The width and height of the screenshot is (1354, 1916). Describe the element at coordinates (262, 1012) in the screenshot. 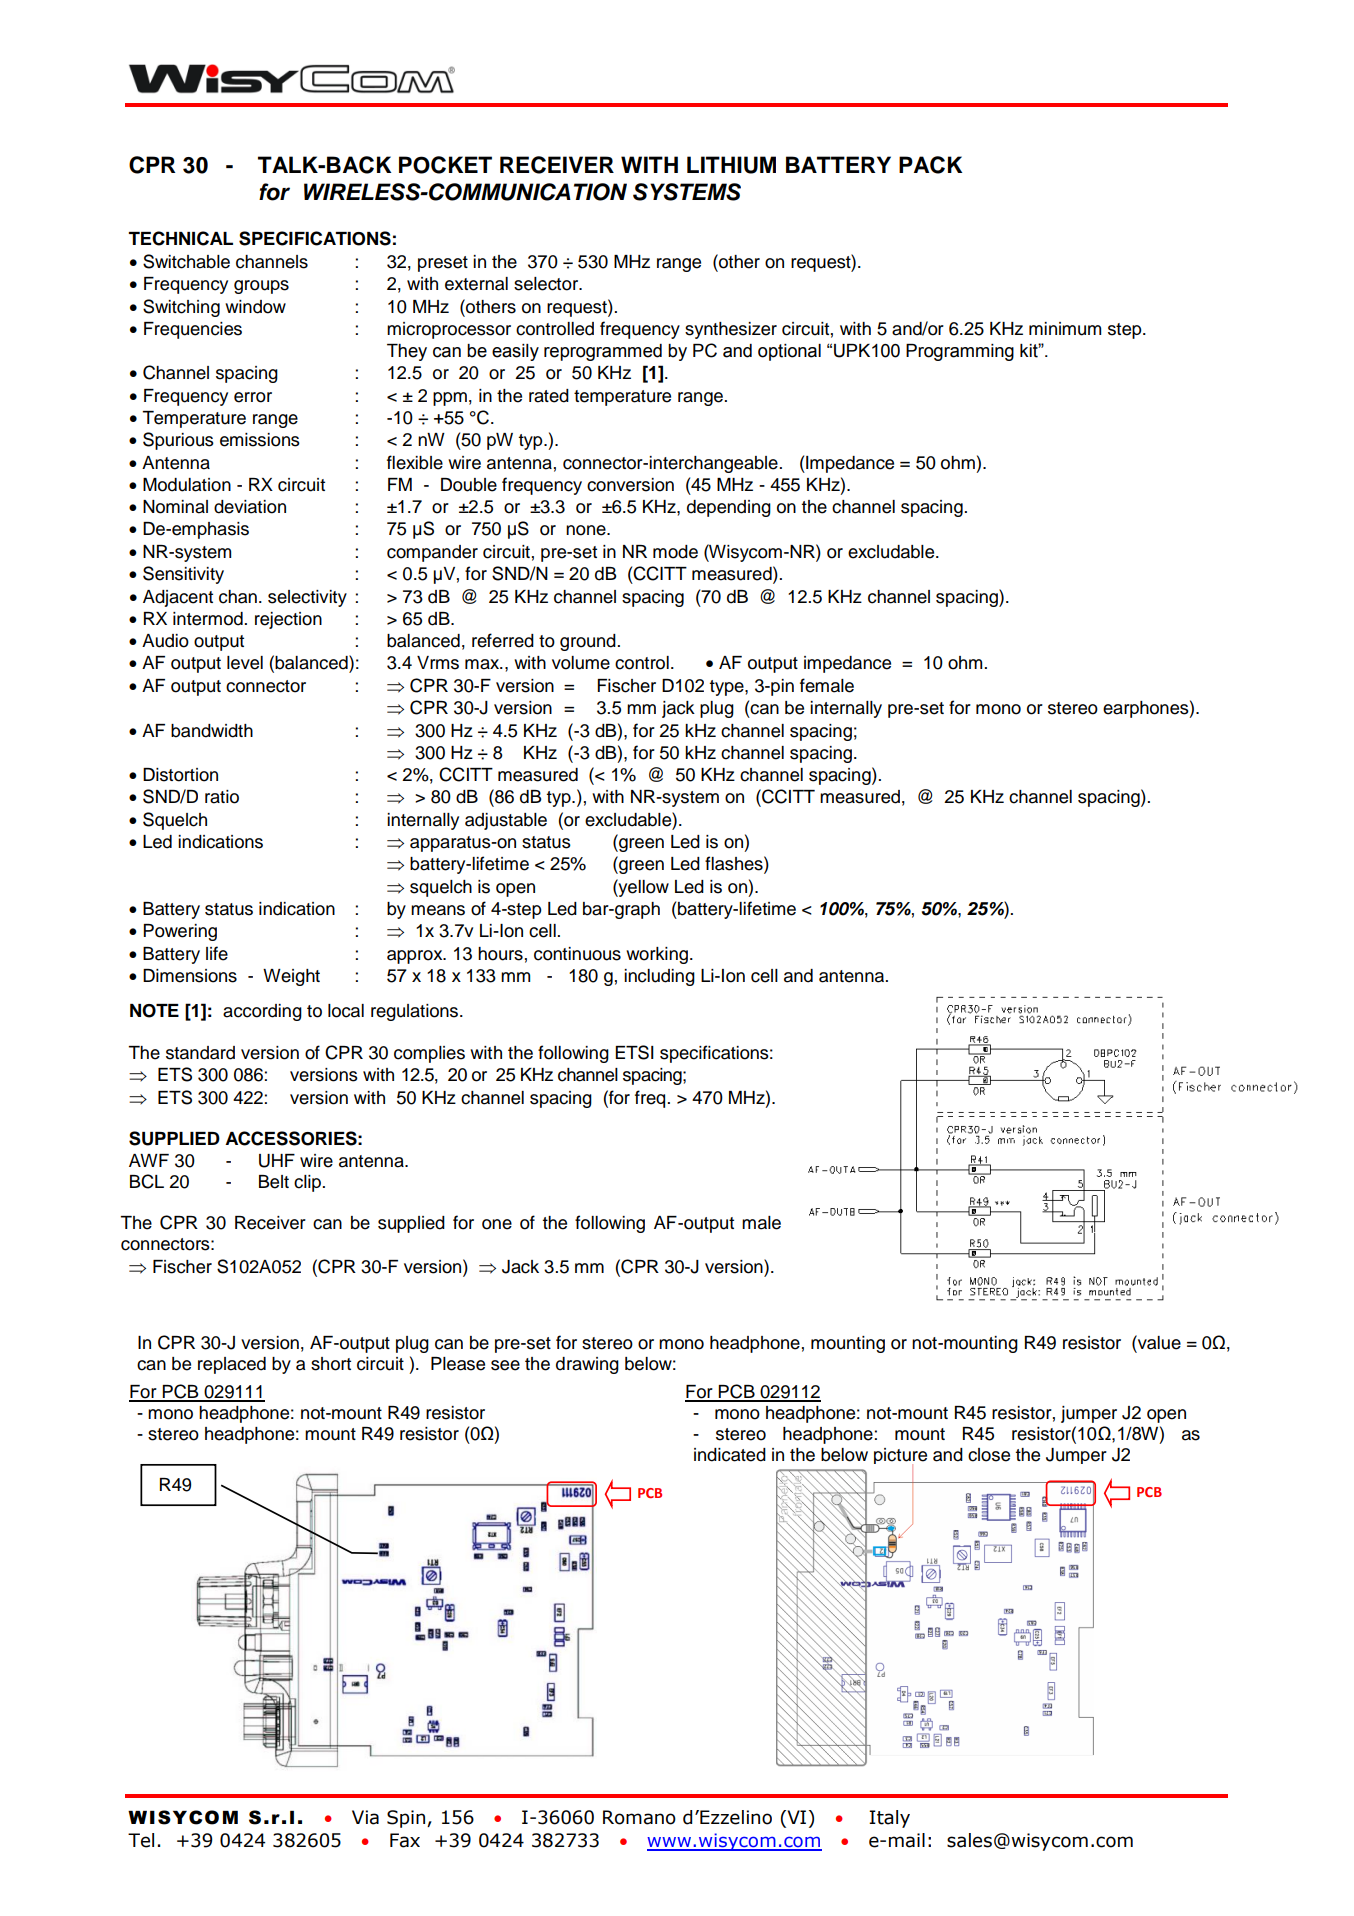

I see `according` at that location.
